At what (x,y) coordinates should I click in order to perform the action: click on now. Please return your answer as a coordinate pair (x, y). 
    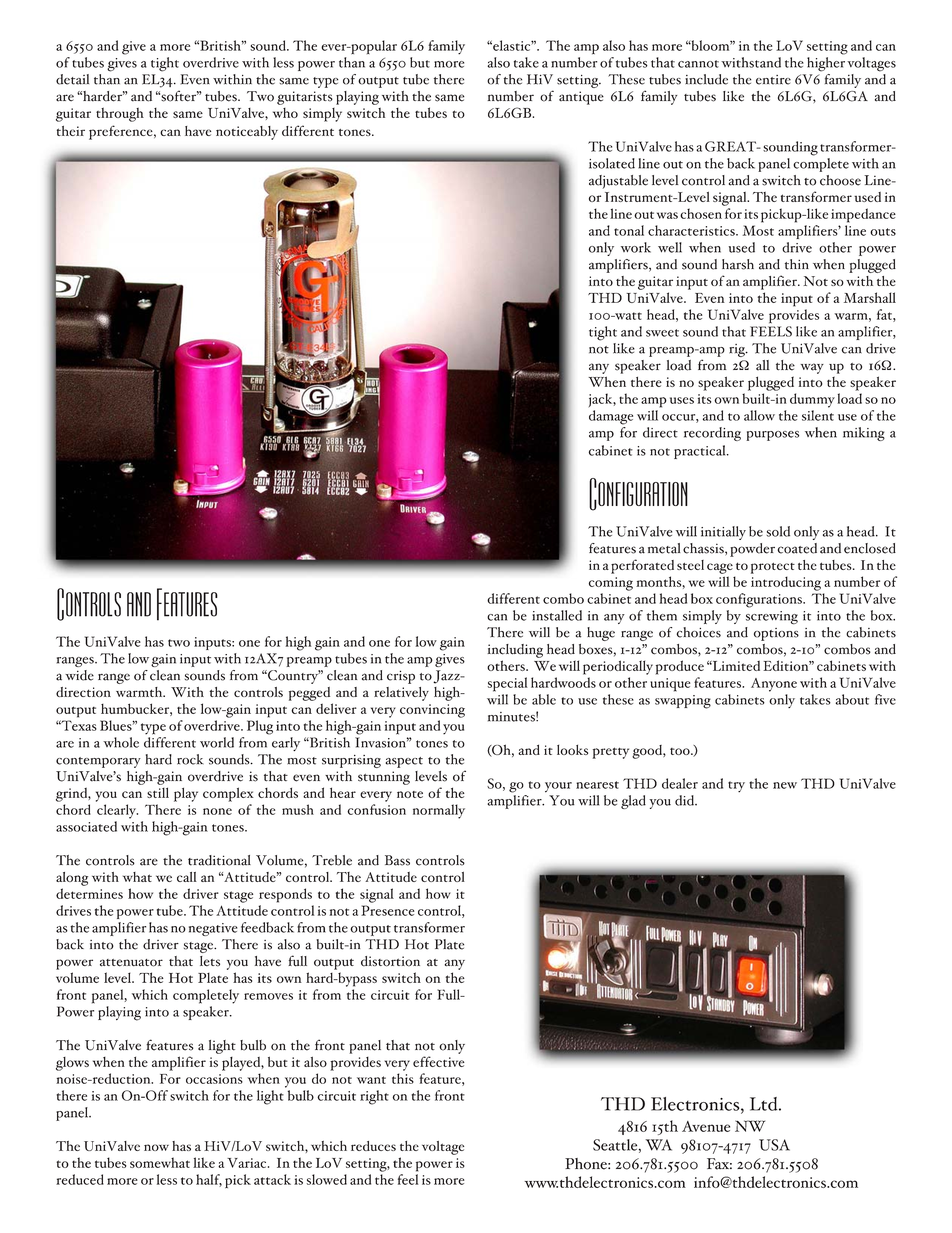
    Looking at the image, I should click on (156, 1147).
